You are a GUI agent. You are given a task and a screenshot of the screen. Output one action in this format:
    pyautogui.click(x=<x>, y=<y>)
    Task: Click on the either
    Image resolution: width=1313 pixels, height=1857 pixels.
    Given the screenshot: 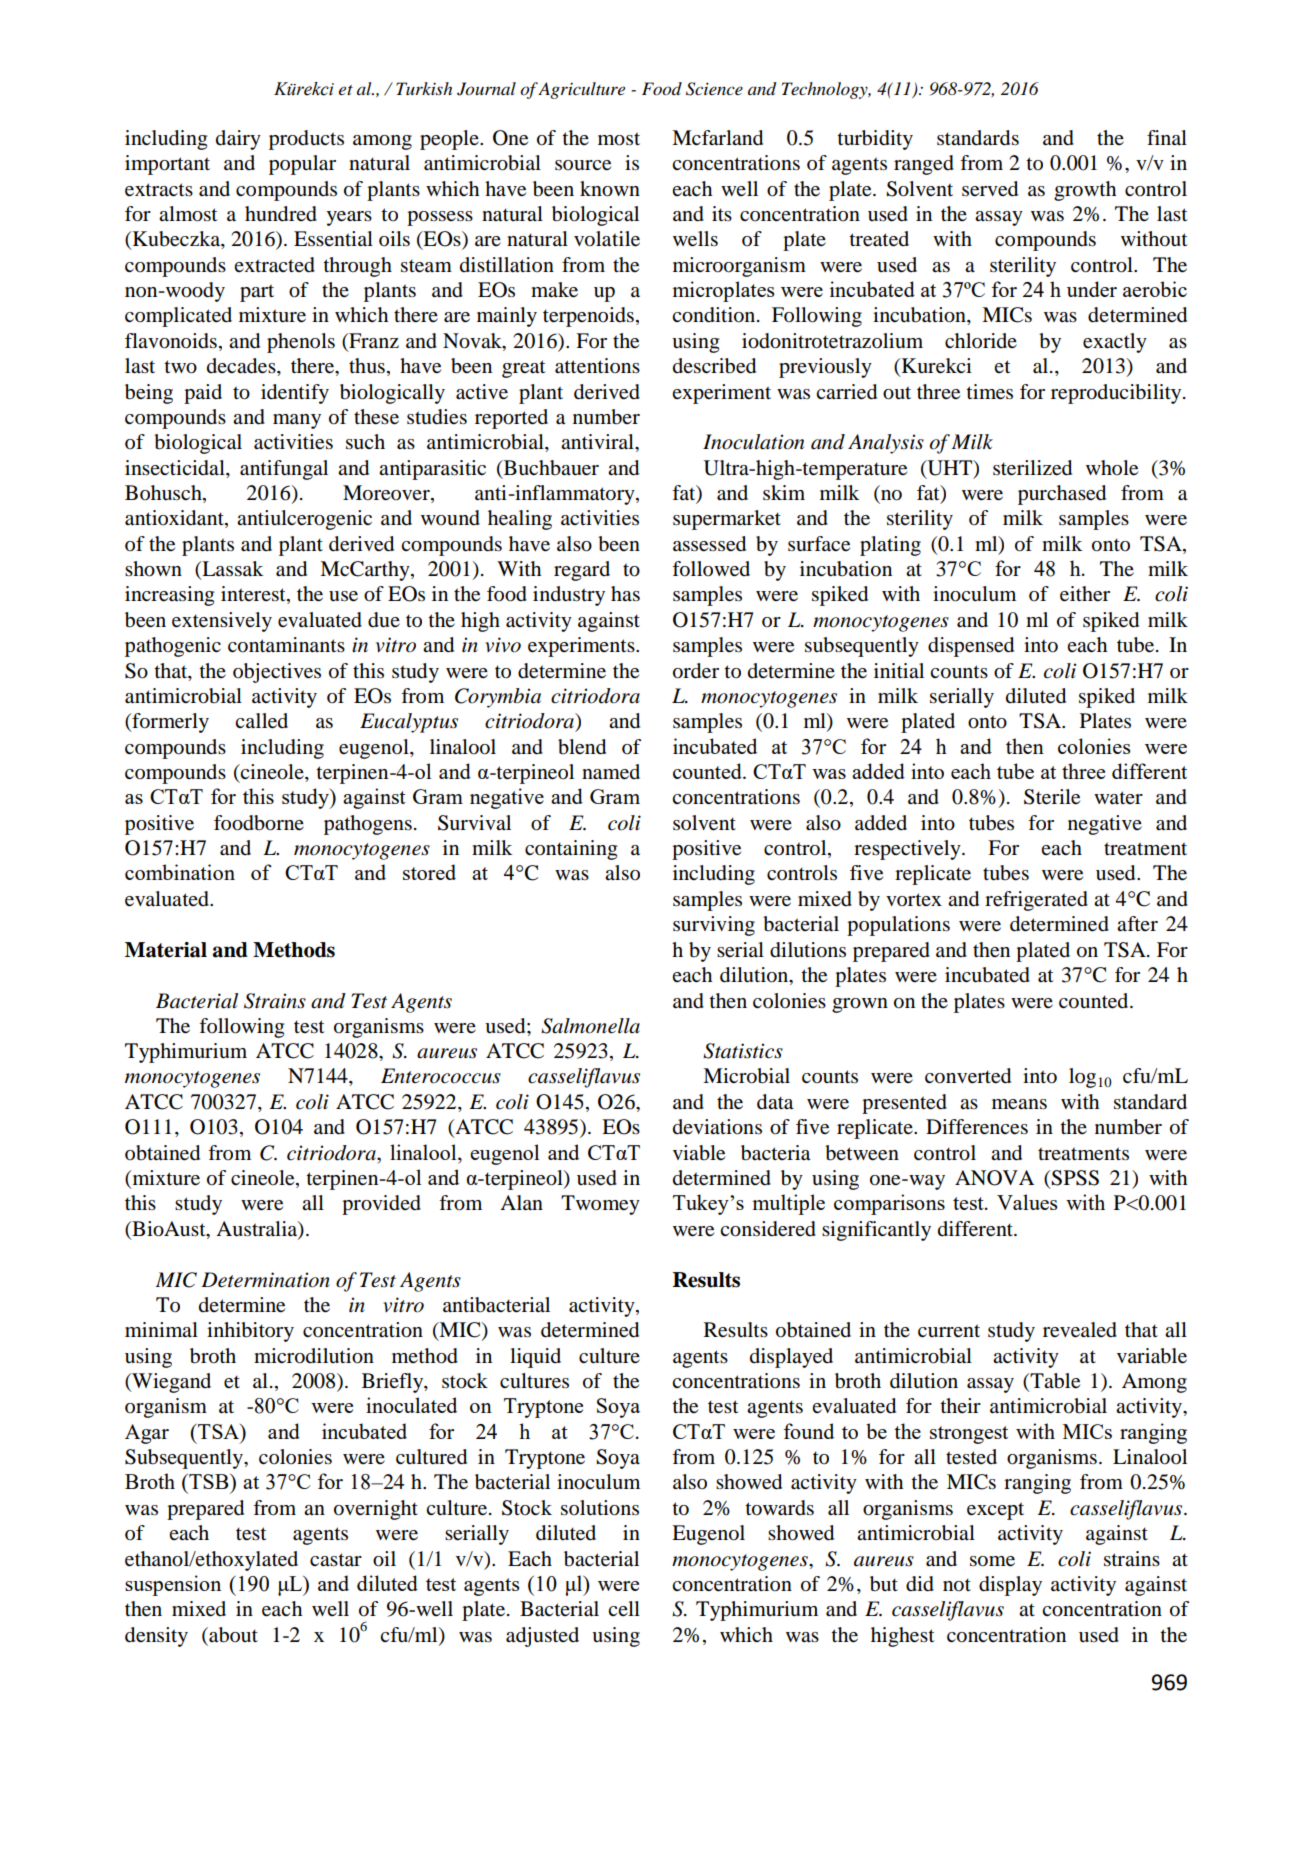 What is the action you would take?
    pyautogui.click(x=1085, y=594)
